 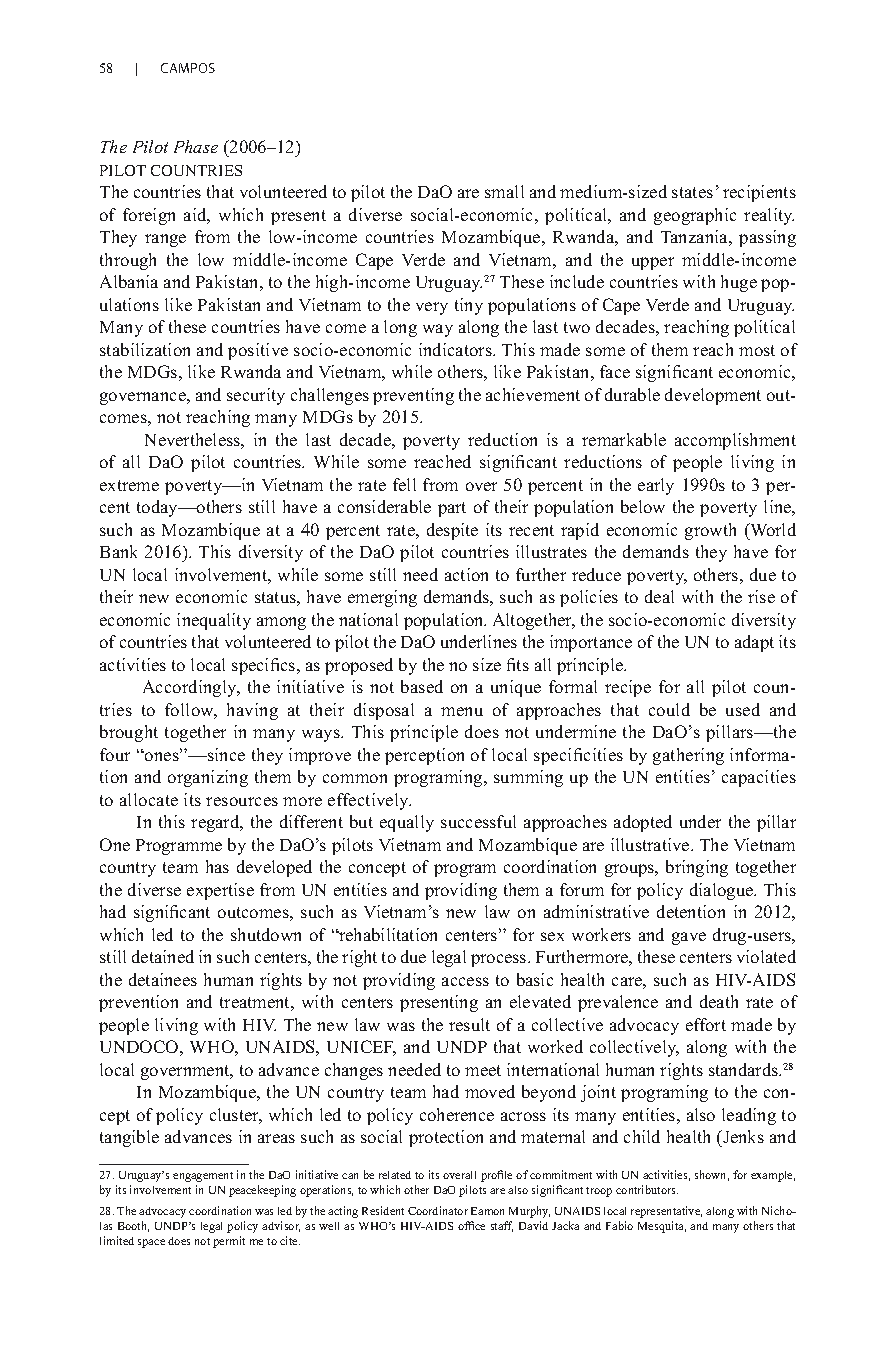 I want to click on based, so click(x=422, y=686).
